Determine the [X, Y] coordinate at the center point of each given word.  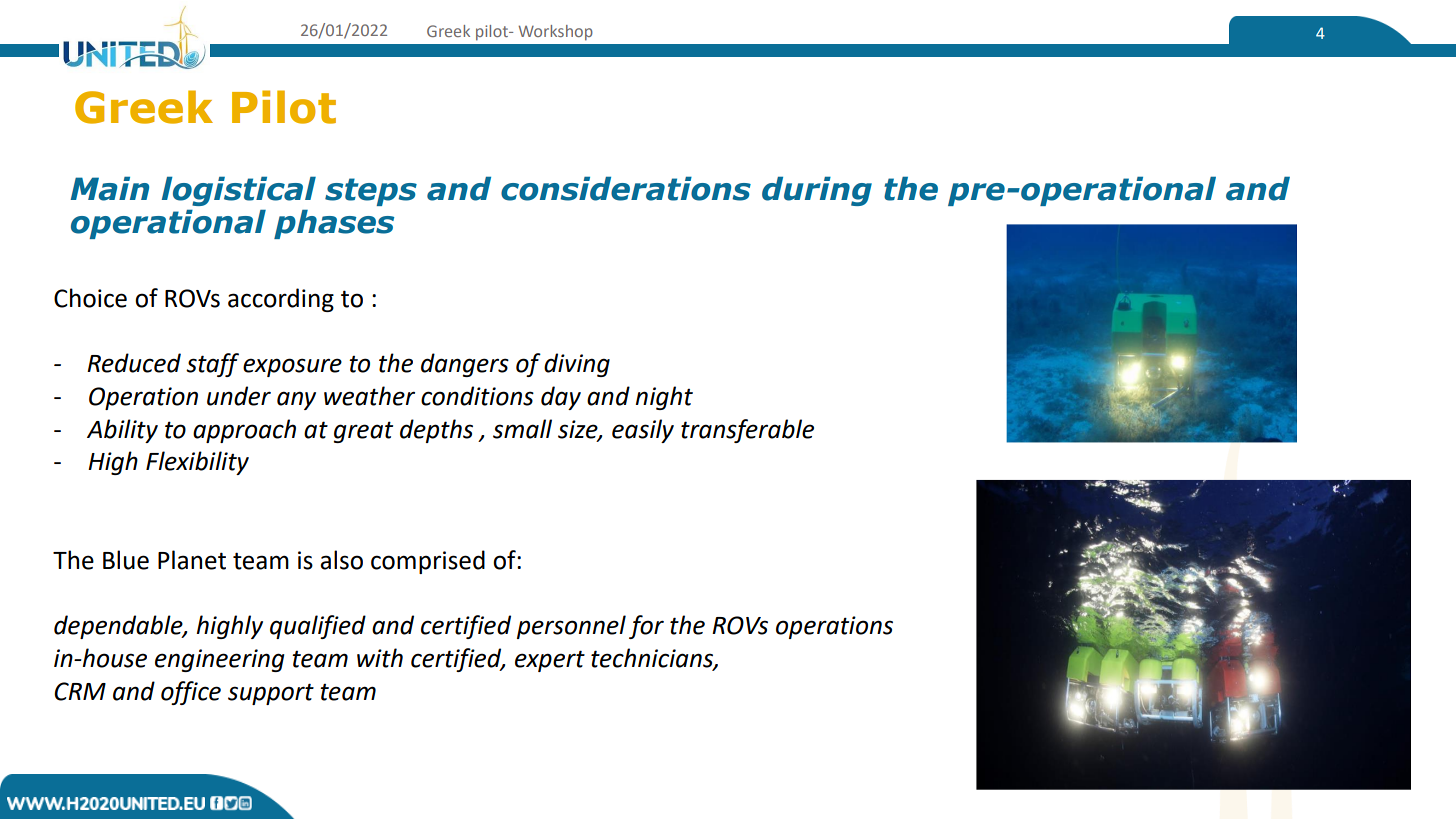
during [817, 191]
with [380, 658]
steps [371, 192]
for [646, 627]
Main [109, 188]
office [191, 693]
